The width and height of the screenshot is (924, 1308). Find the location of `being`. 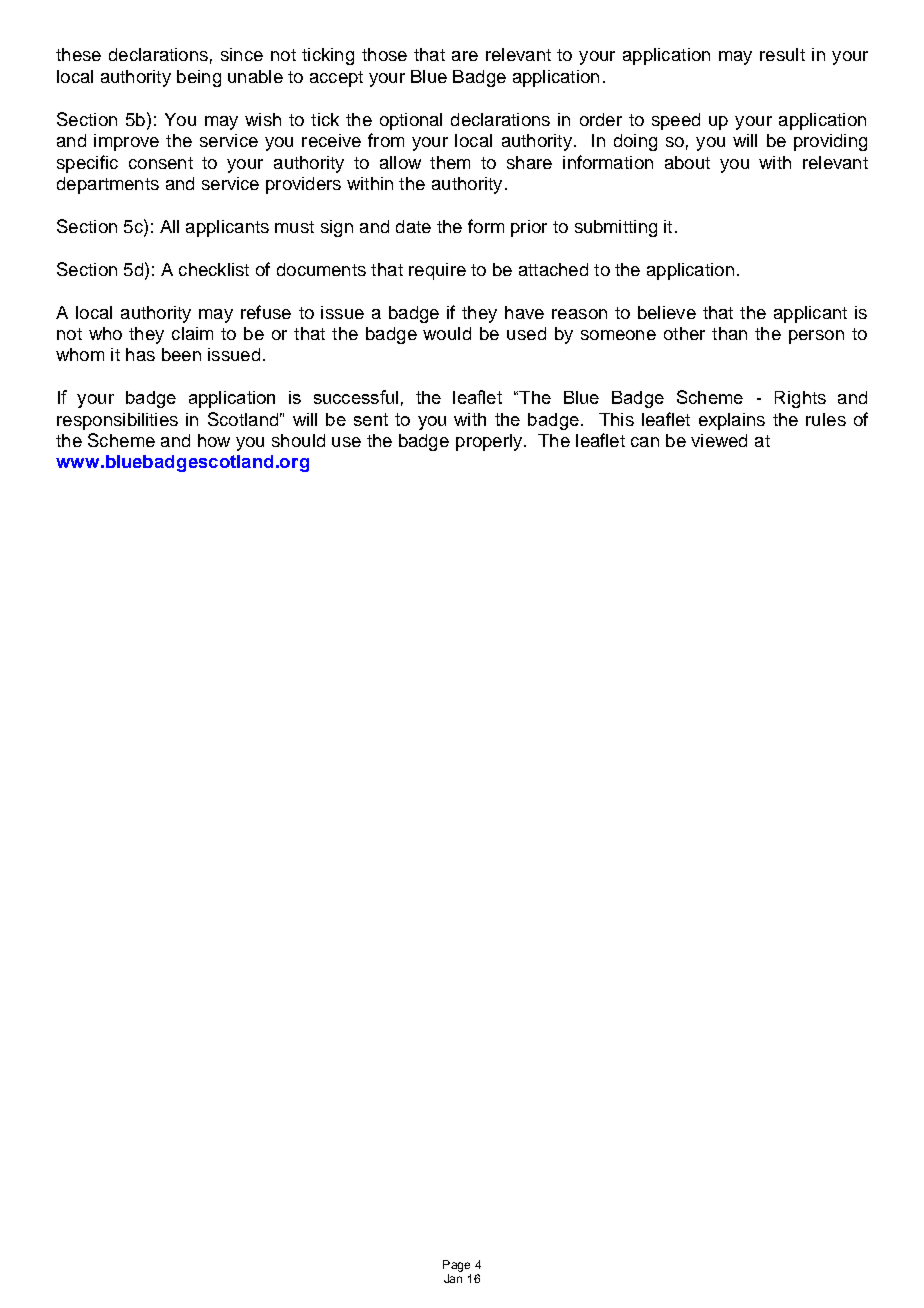

being is located at coordinates (199, 78).
